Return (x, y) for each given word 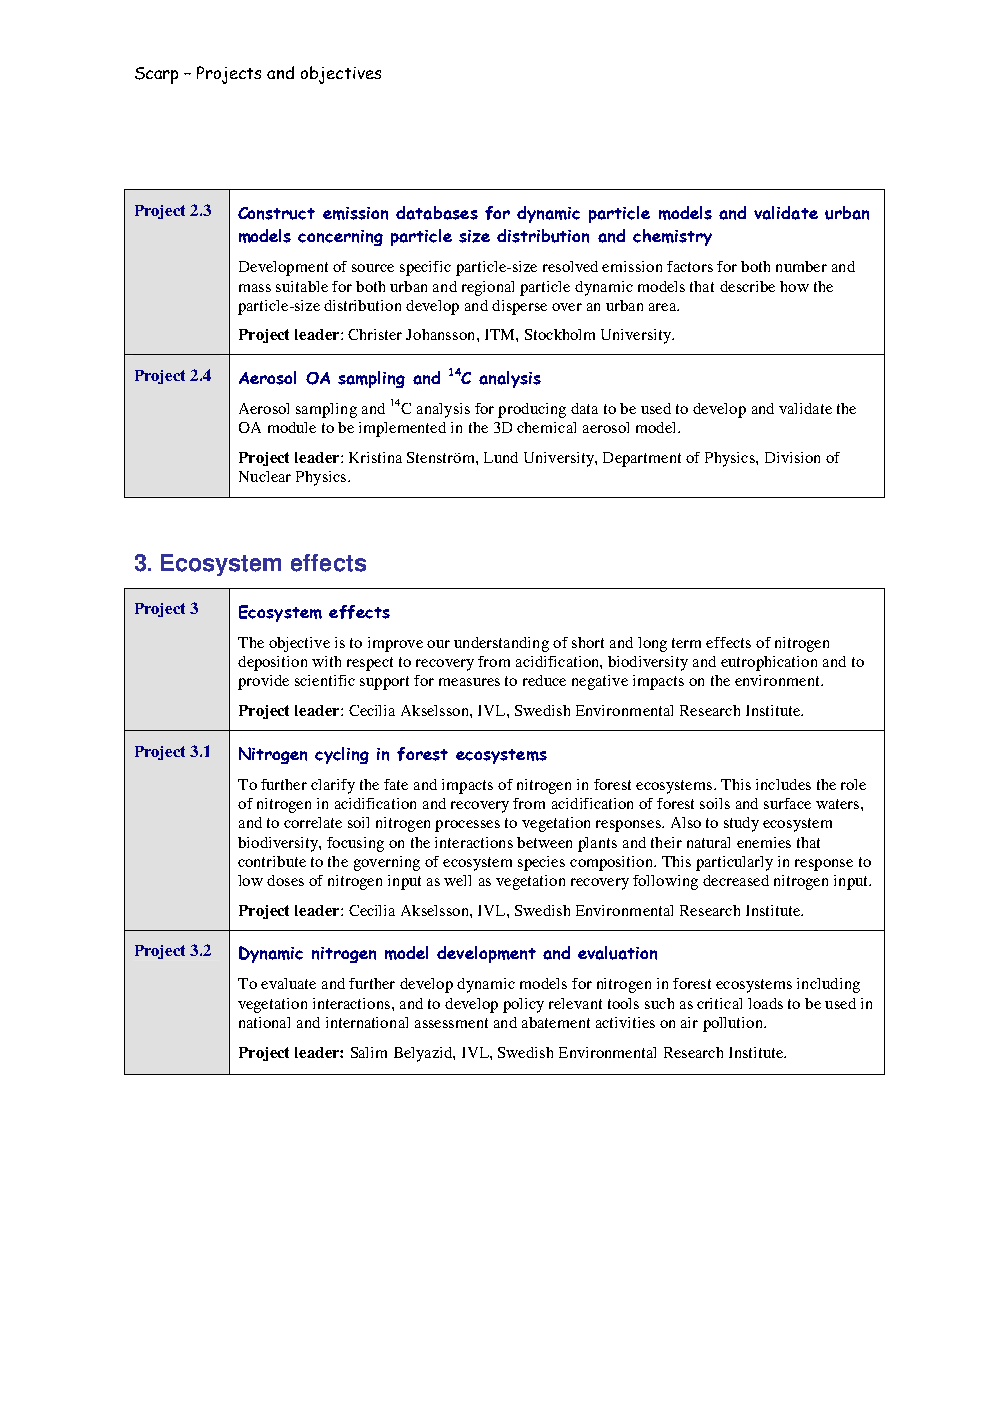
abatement (556, 1022)
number (801, 266)
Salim (369, 1052)
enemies (764, 842)
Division (792, 457)
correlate (313, 822)
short (588, 642)
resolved (570, 266)
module (292, 427)
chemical (546, 427)
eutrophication (769, 663)
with (326, 661)
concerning (340, 238)
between (544, 842)
